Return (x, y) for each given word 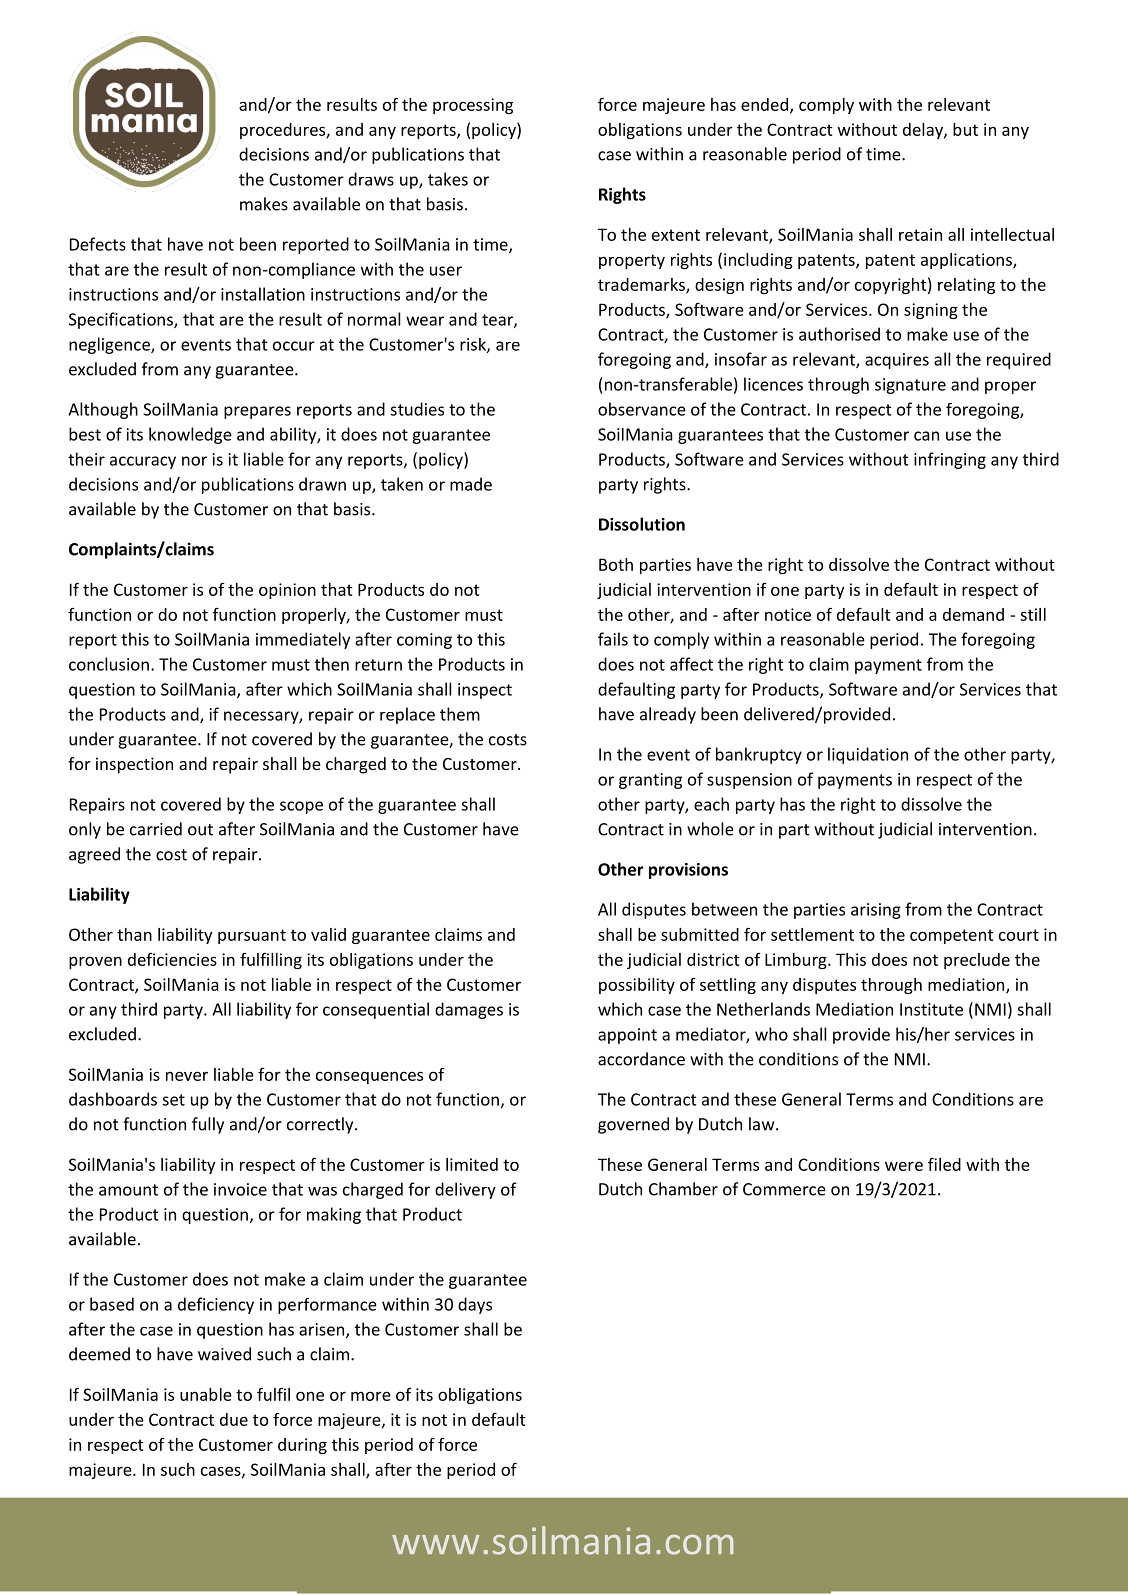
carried (156, 829)
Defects (98, 244)
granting (650, 781)
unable (206, 1394)
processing (473, 106)
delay (924, 131)
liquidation (868, 755)
